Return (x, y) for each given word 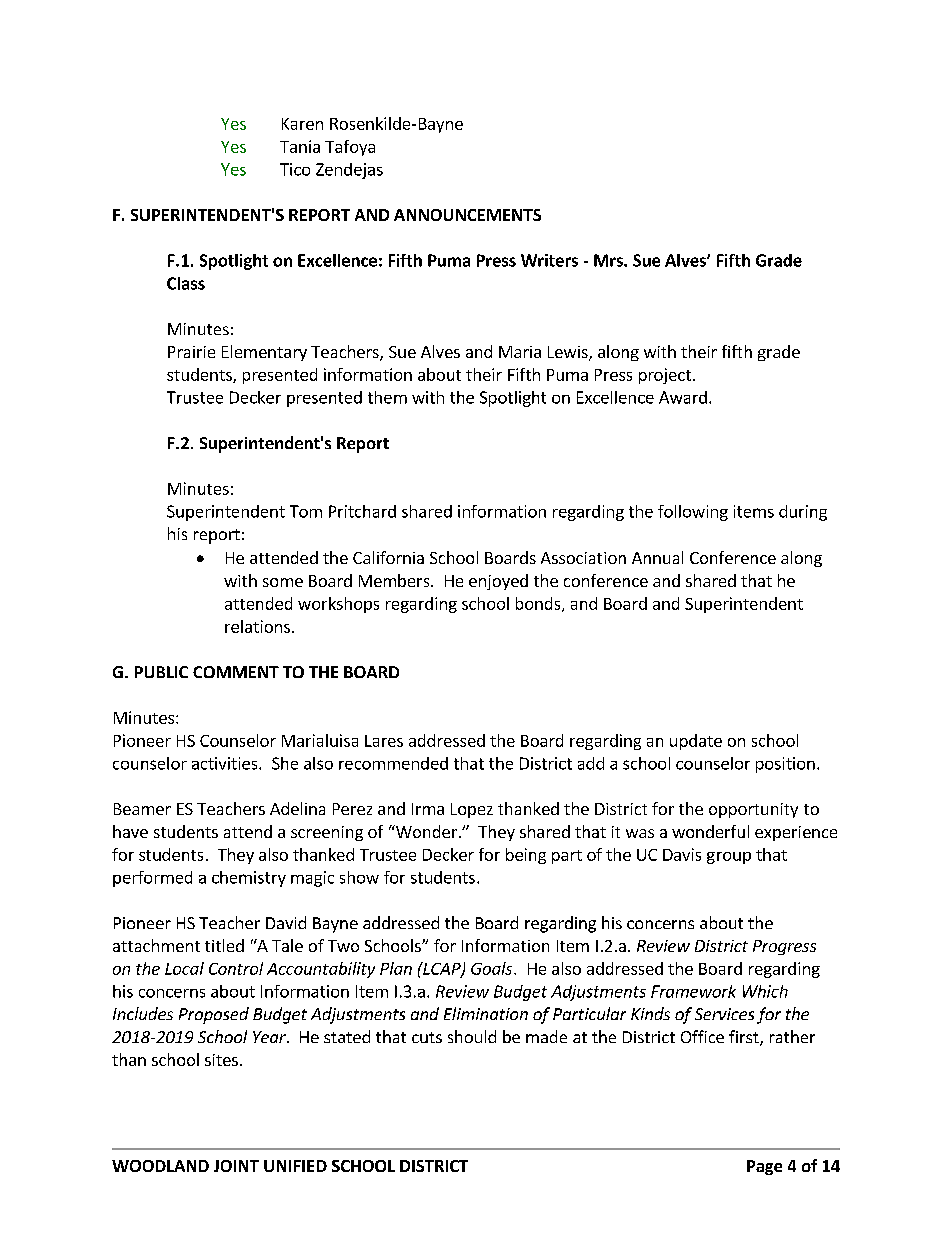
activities (226, 763)
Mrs (609, 260)
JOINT (236, 1166)
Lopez (472, 810)
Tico (295, 169)
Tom (306, 511)
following (693, 513)
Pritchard (362, 511)
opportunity (753, 810)
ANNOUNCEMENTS (467, 215)
